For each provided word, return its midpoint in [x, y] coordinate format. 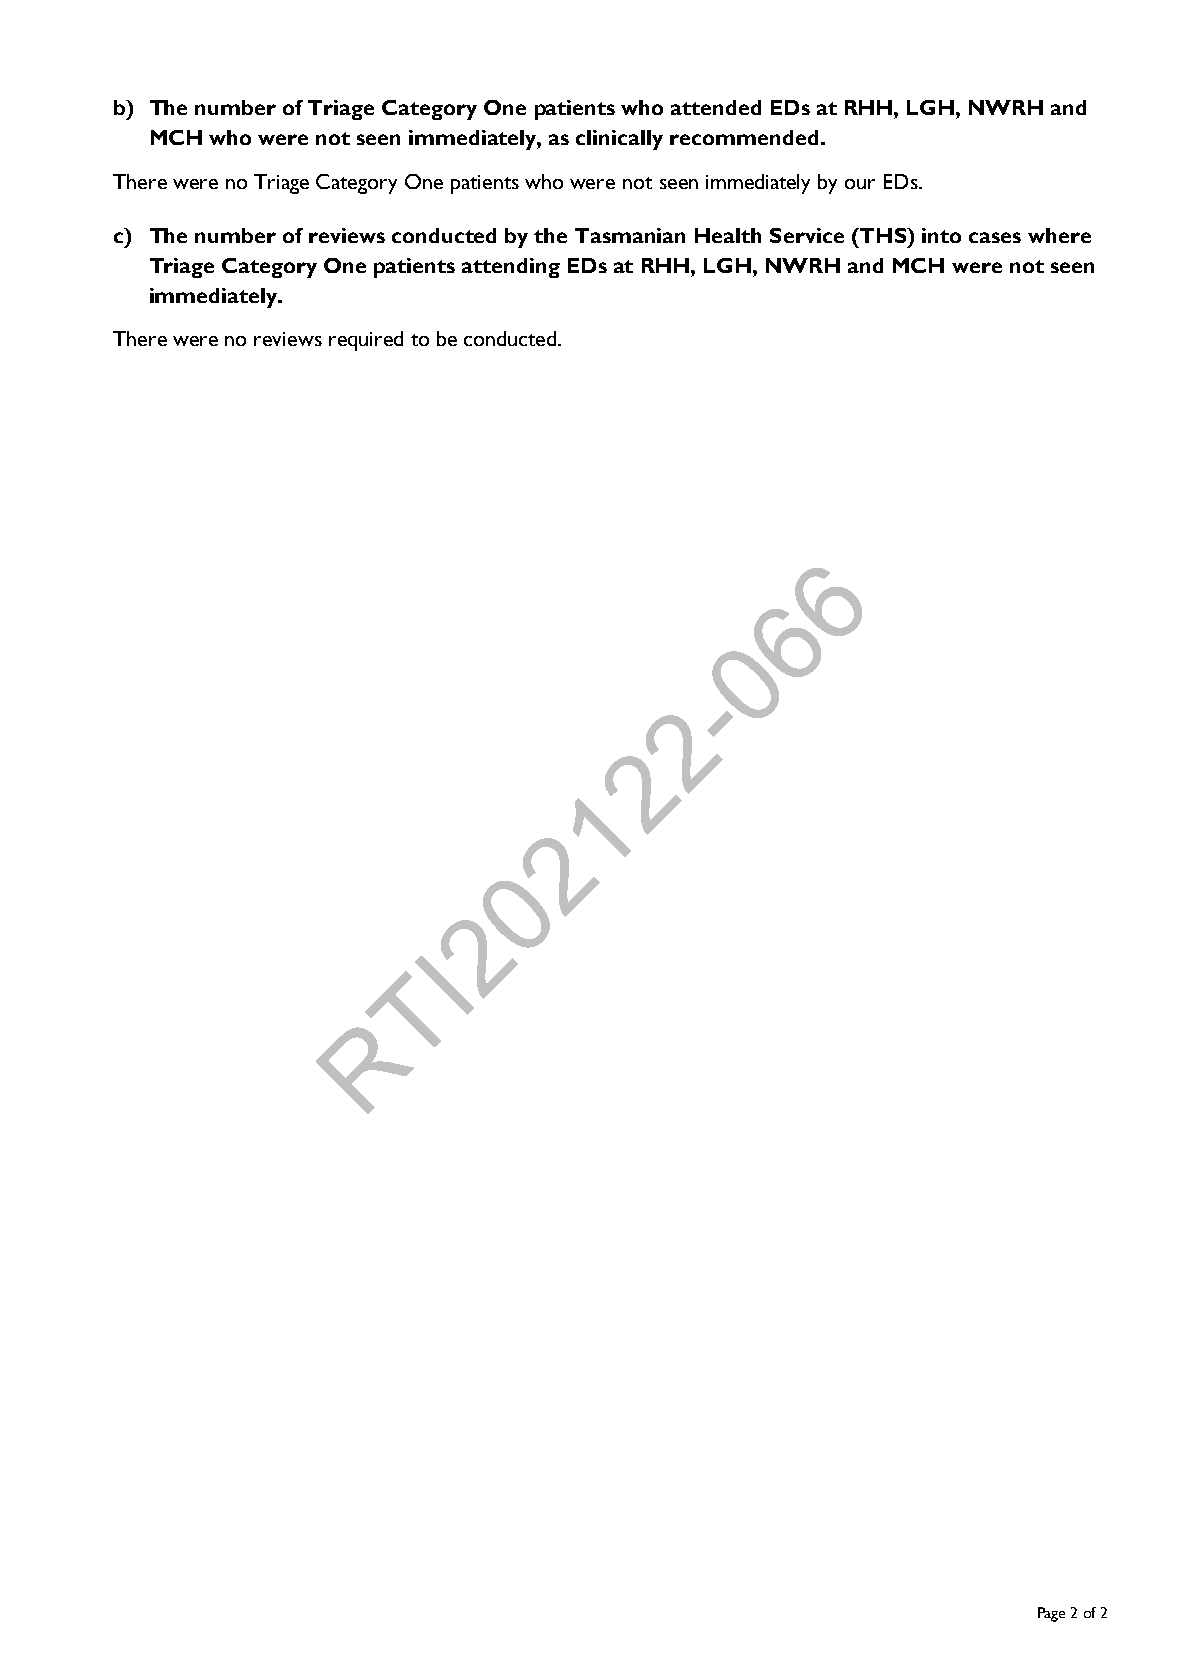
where [1059, 235]
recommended [744, 137]
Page [1051, 1614]
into [941, 235]
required [366, 341]
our [860, 184]
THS [883, 235]
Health [728, 235]
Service [807, 235]
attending [511, 268]
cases [995, 237]
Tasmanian [630, 235]
